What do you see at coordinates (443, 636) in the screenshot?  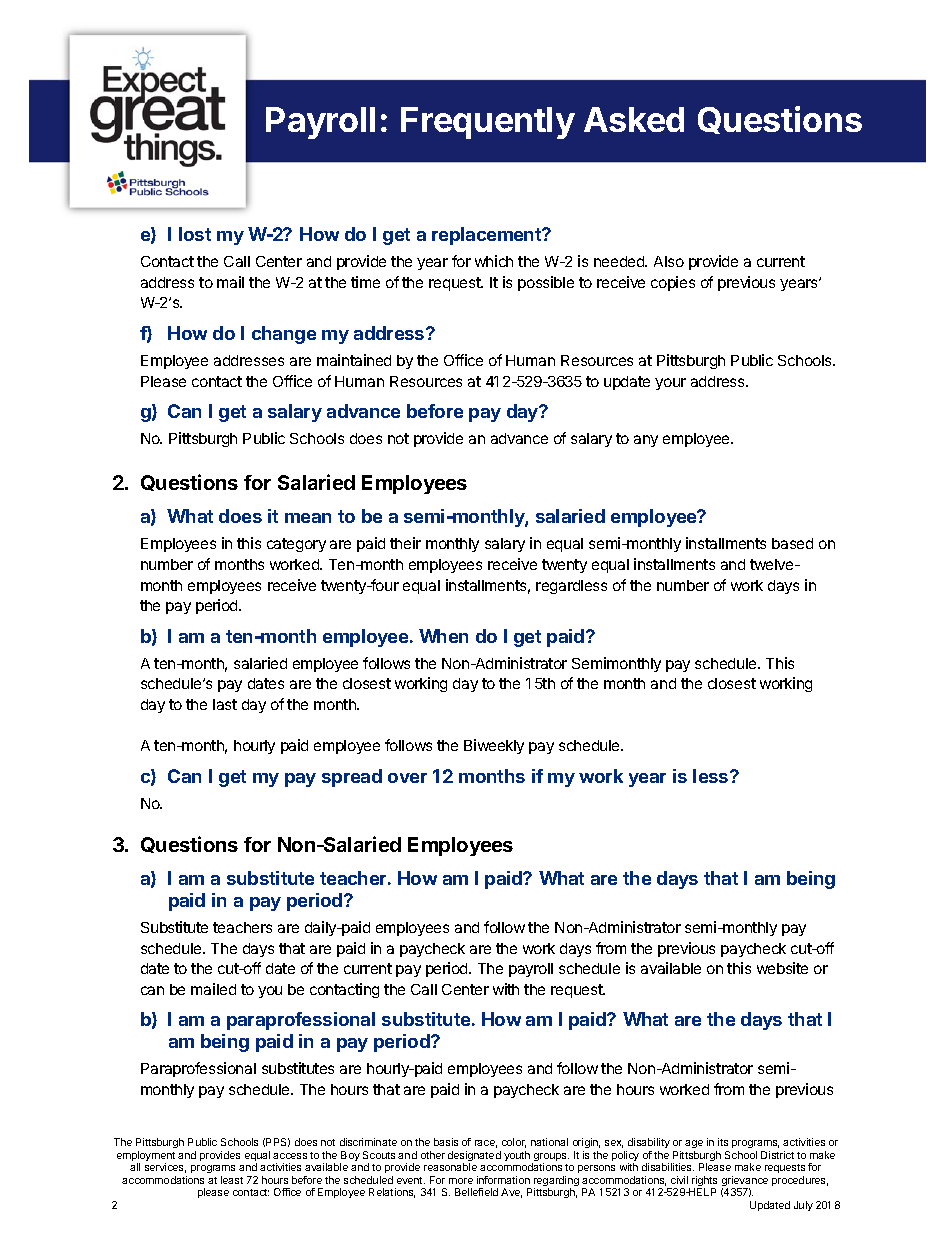 I see `When` at bounding box center [443, 636].
